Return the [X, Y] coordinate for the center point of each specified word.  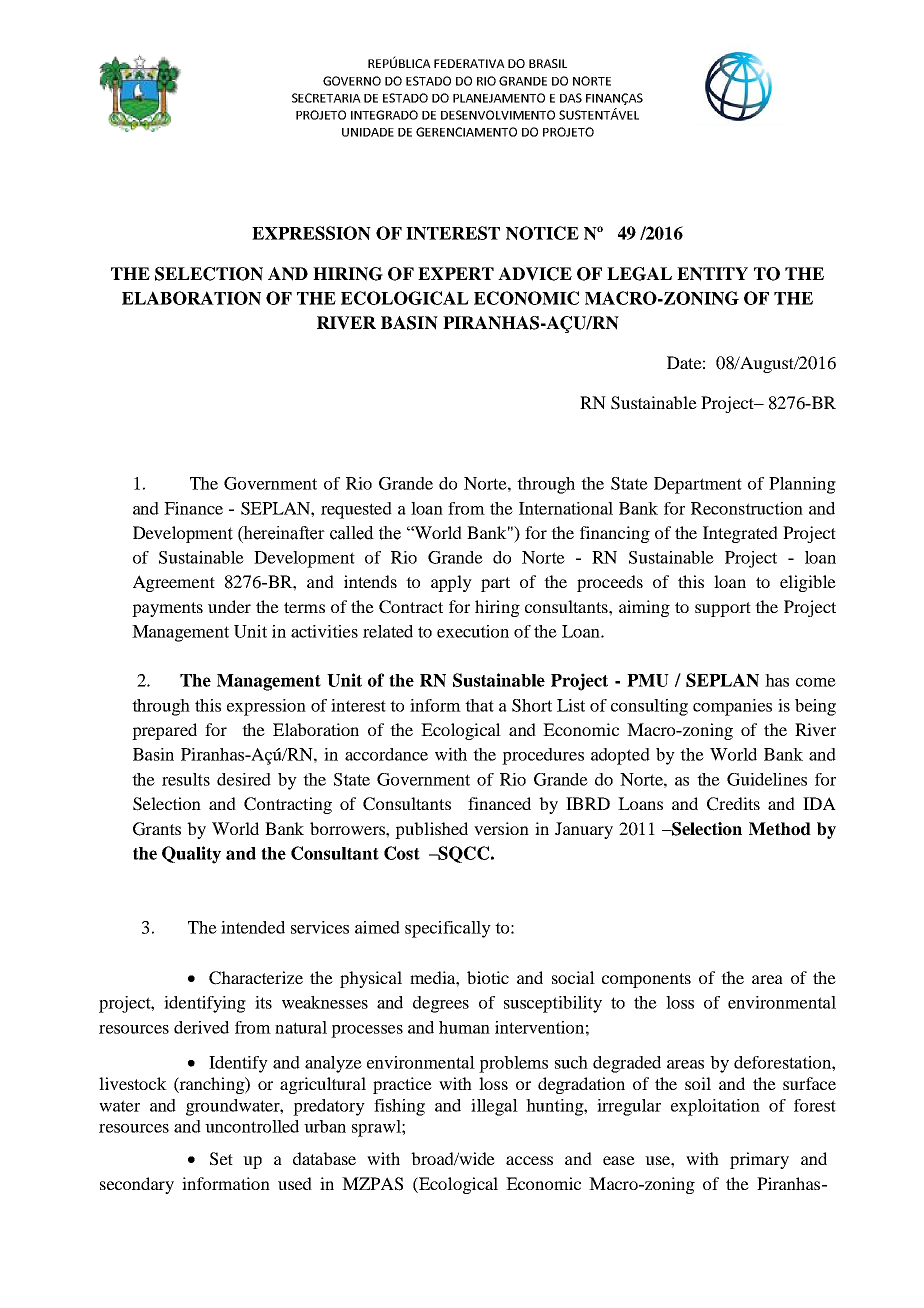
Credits [733, 804]
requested [356, 510]
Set [221, 1159]
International [566, 508]
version [501, 828]
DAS [571, 98]
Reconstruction [747, 508]
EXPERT [456, 273]
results [186, 779]
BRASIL [548, 63]
